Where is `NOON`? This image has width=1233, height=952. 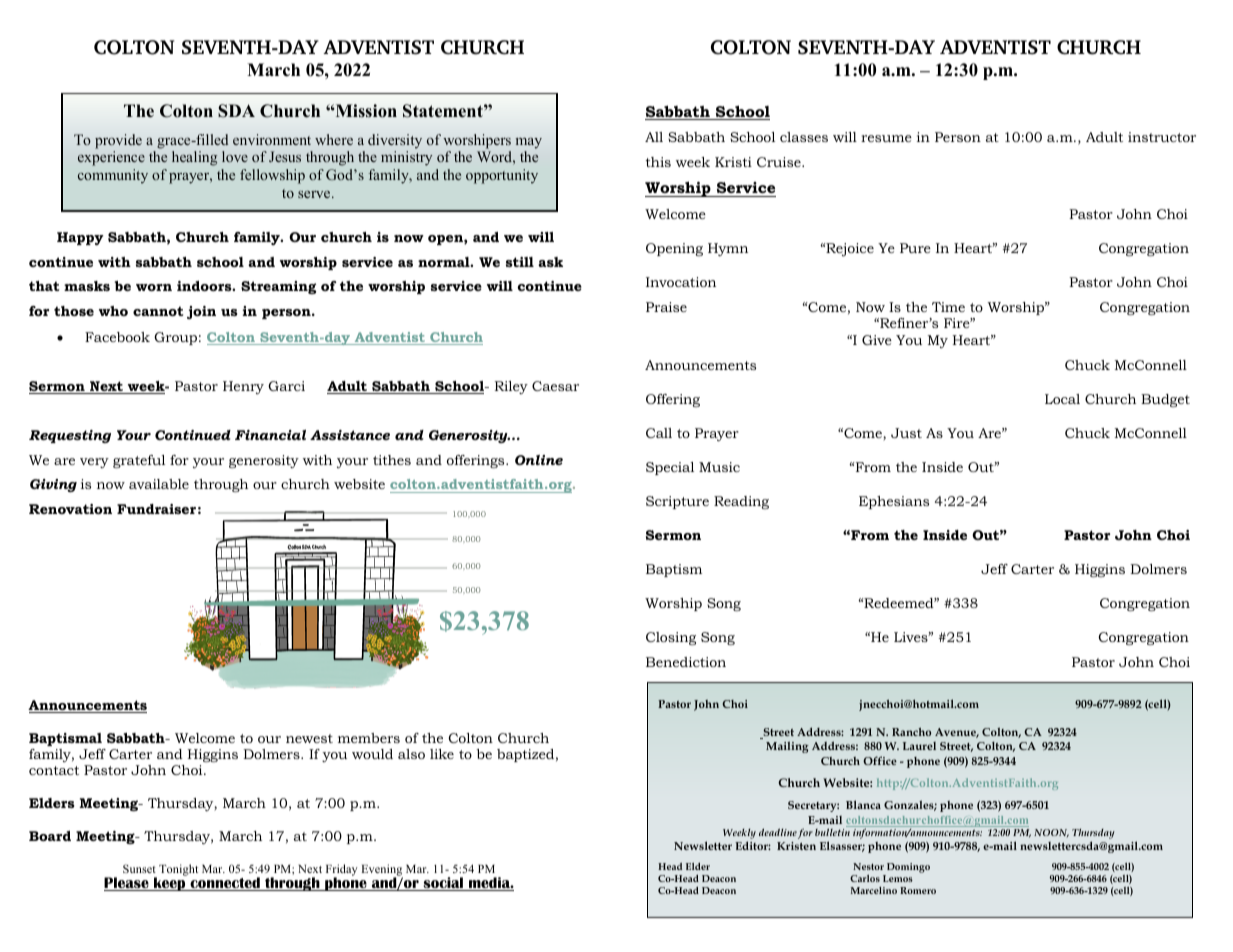
NOON is located at coordinates (1051, 833).
